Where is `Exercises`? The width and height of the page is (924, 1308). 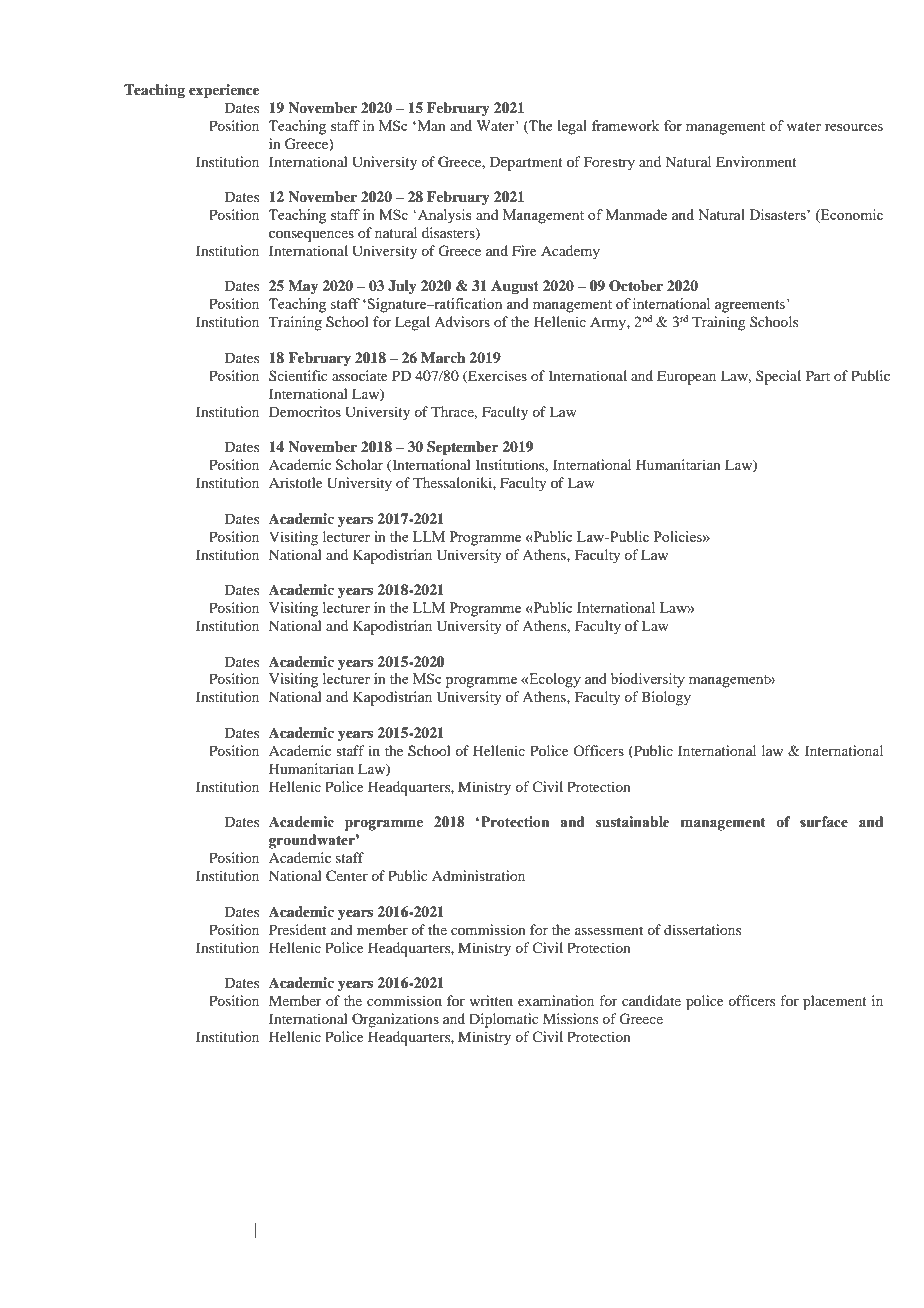
Exercises is located at coordinates (496, 376).
